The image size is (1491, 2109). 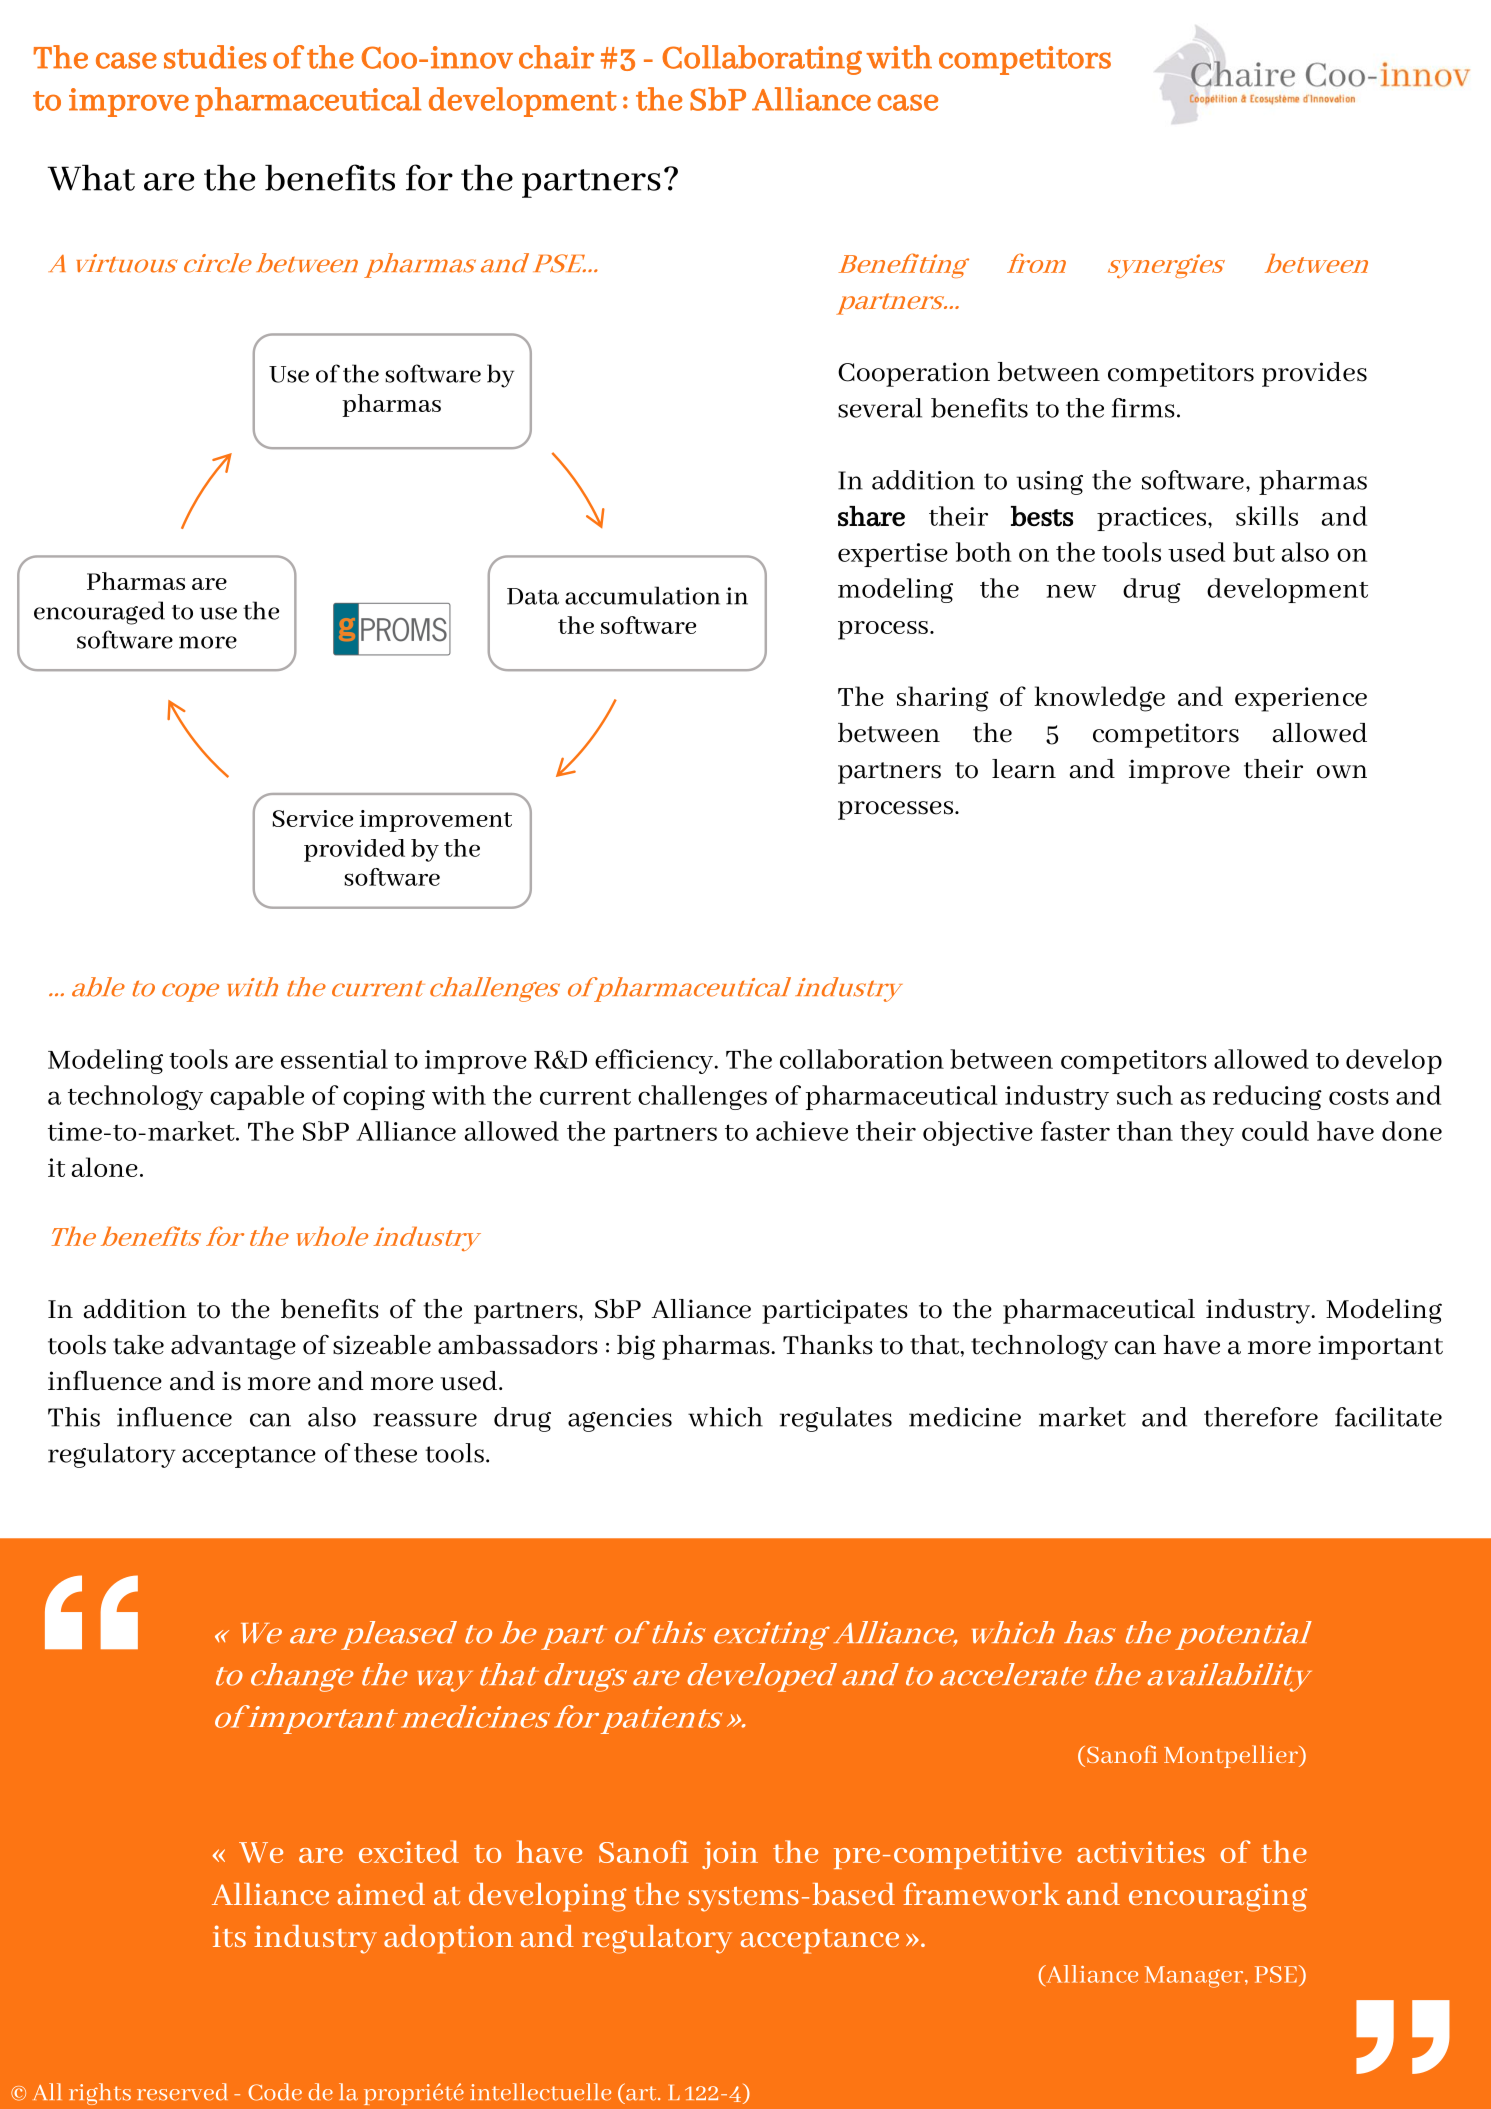 I want to click on provides, so click(x=1314, y=374).
